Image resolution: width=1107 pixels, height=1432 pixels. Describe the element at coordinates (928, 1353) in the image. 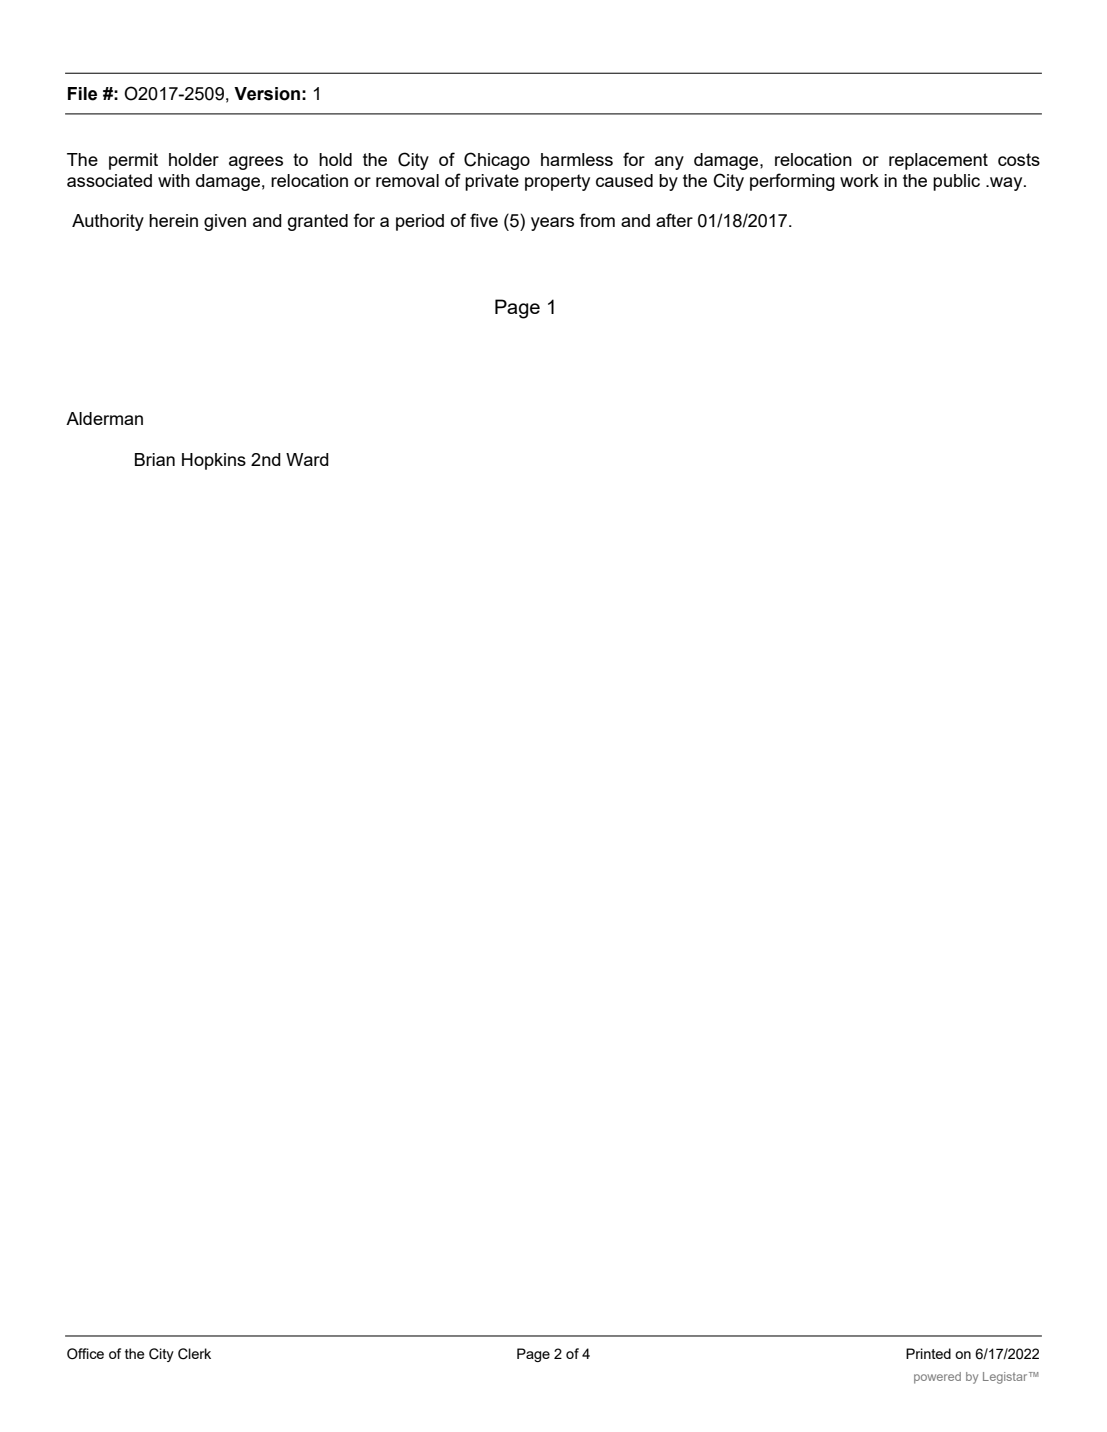

I see `Printed` at that location.
